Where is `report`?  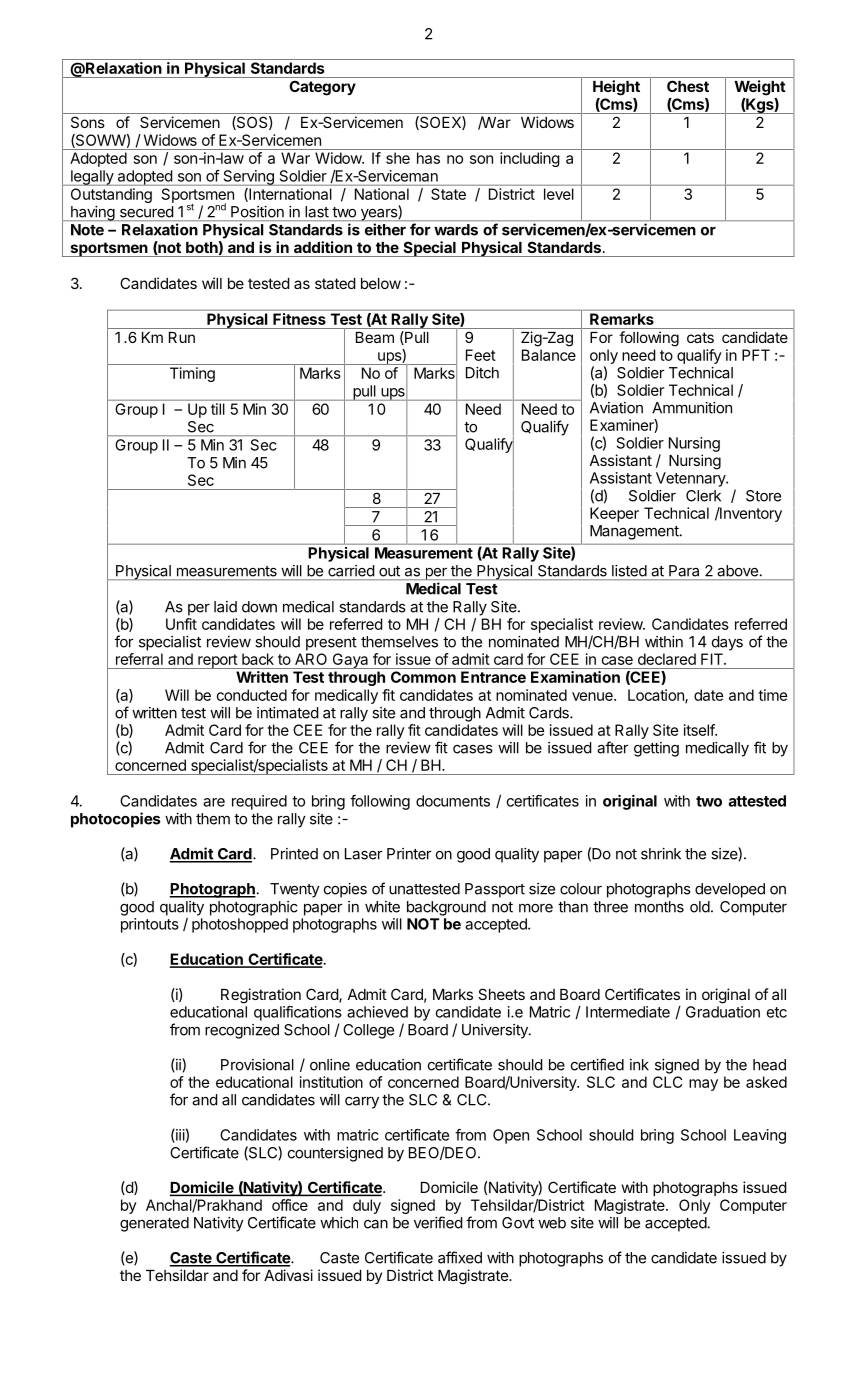 report is located at coordinates (217, 661).
